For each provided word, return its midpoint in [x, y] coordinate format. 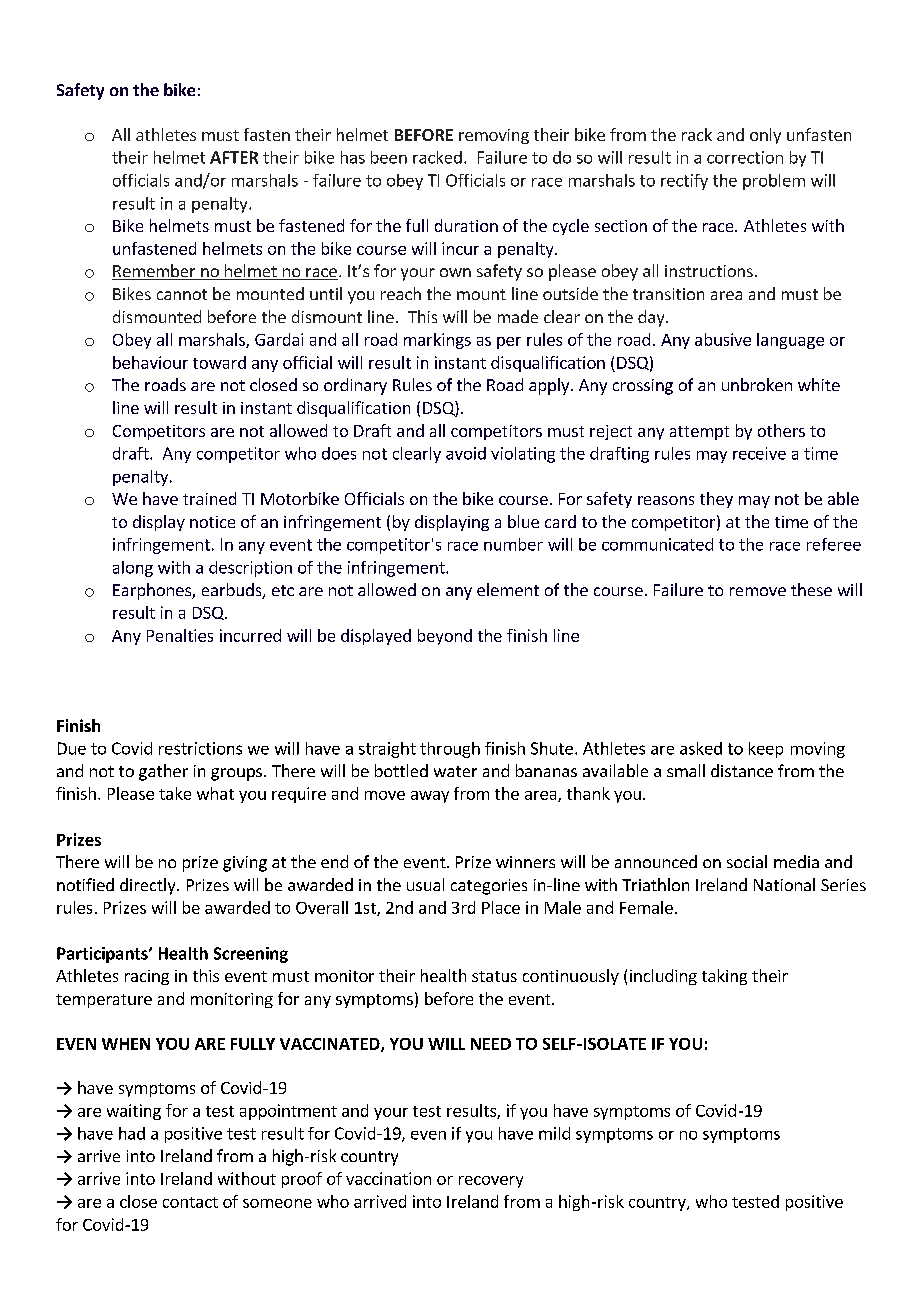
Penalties [180, 635]
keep [766, 750]
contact [190, 1202]
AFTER [234, 157]
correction [745, 157]
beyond [445, 637]
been [389, 157]
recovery [491, 1182]
